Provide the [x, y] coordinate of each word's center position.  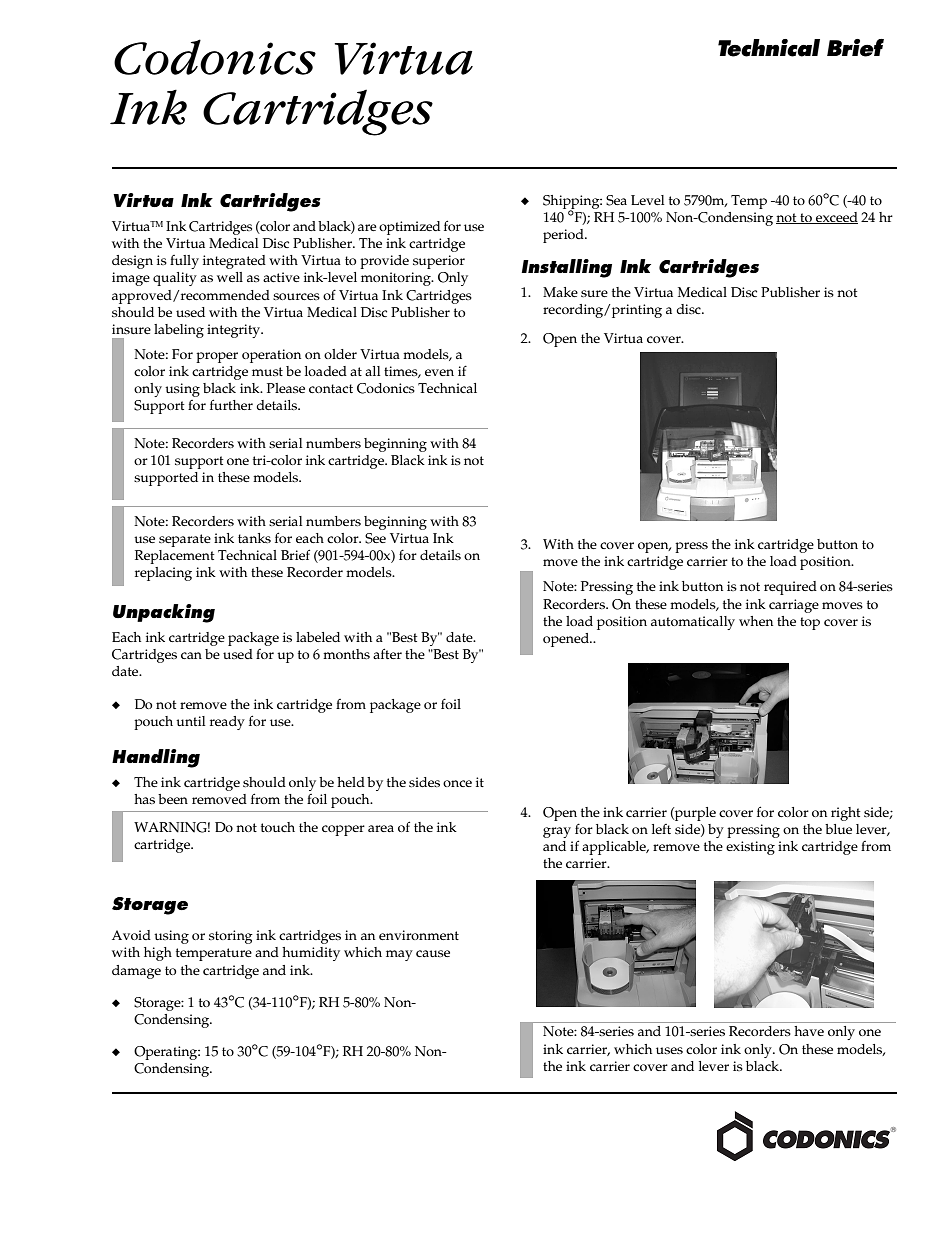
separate [185, 540]
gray [557, 832]
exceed [836, 218]
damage [136, 972]
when [756, 621]
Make [560, 292]
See [375, 538]
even [439, 372]
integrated [234, 262]
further [231, 404]
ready [227, 723]
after [387, 653]
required [790, 588]
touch [278, 827]
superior [439, 262]
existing [750, 848]
